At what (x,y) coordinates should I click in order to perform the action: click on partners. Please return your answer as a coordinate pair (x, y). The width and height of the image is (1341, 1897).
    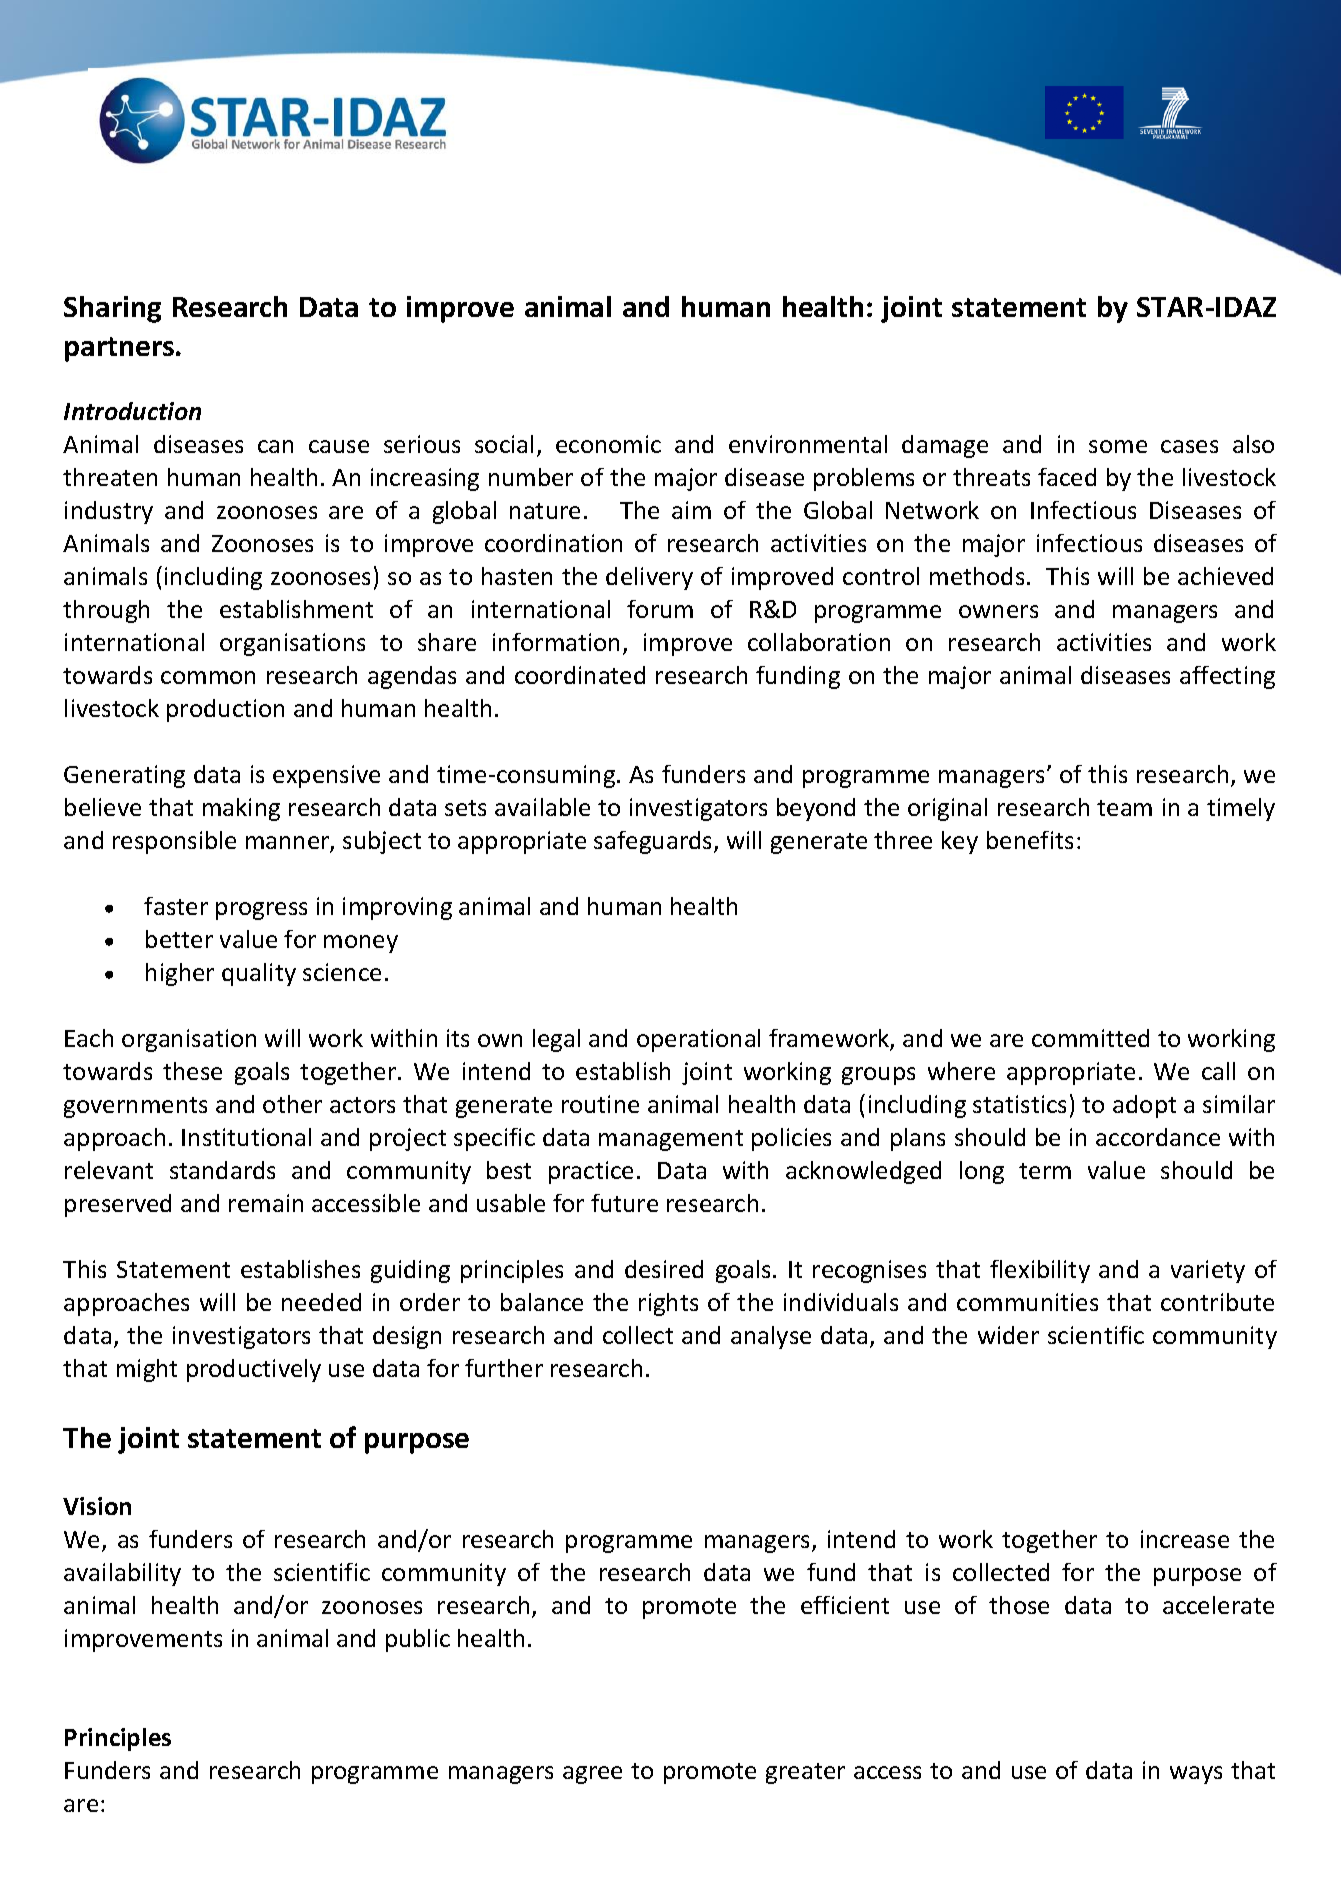
    Looking at the image, I should click on (119, 349).
